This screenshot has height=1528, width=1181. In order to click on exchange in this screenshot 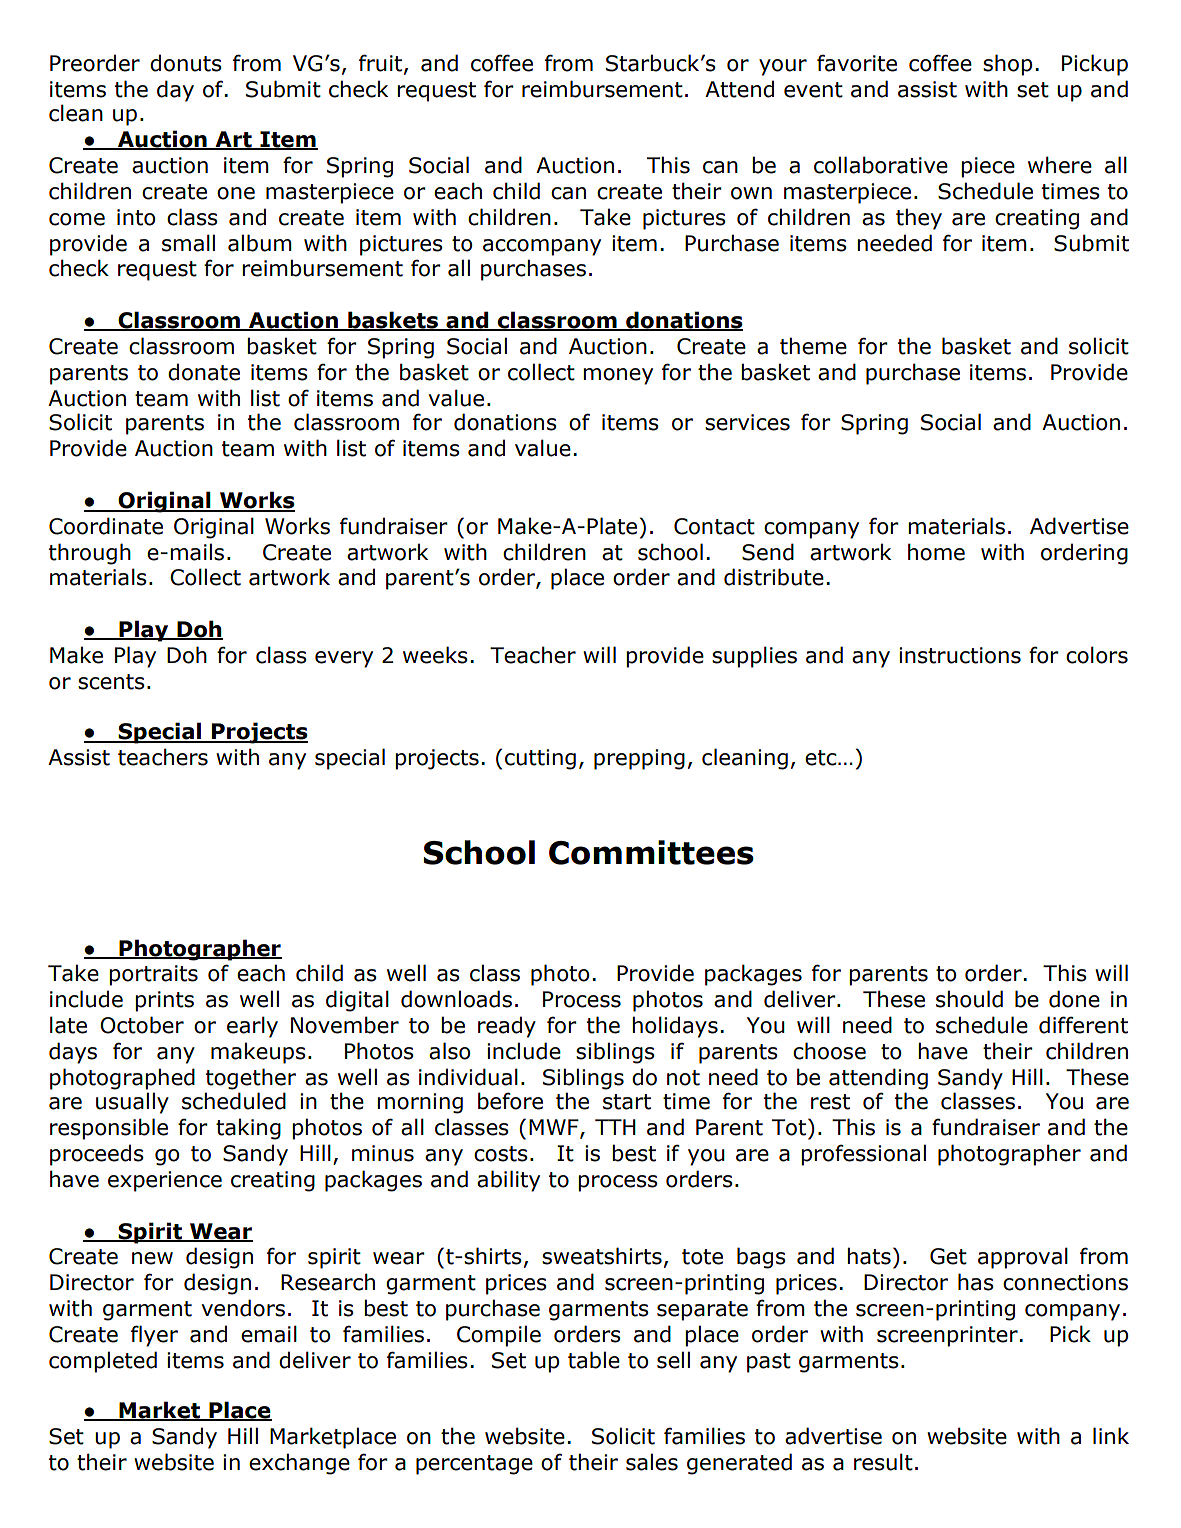, I will do `click(299, 1464)`.
